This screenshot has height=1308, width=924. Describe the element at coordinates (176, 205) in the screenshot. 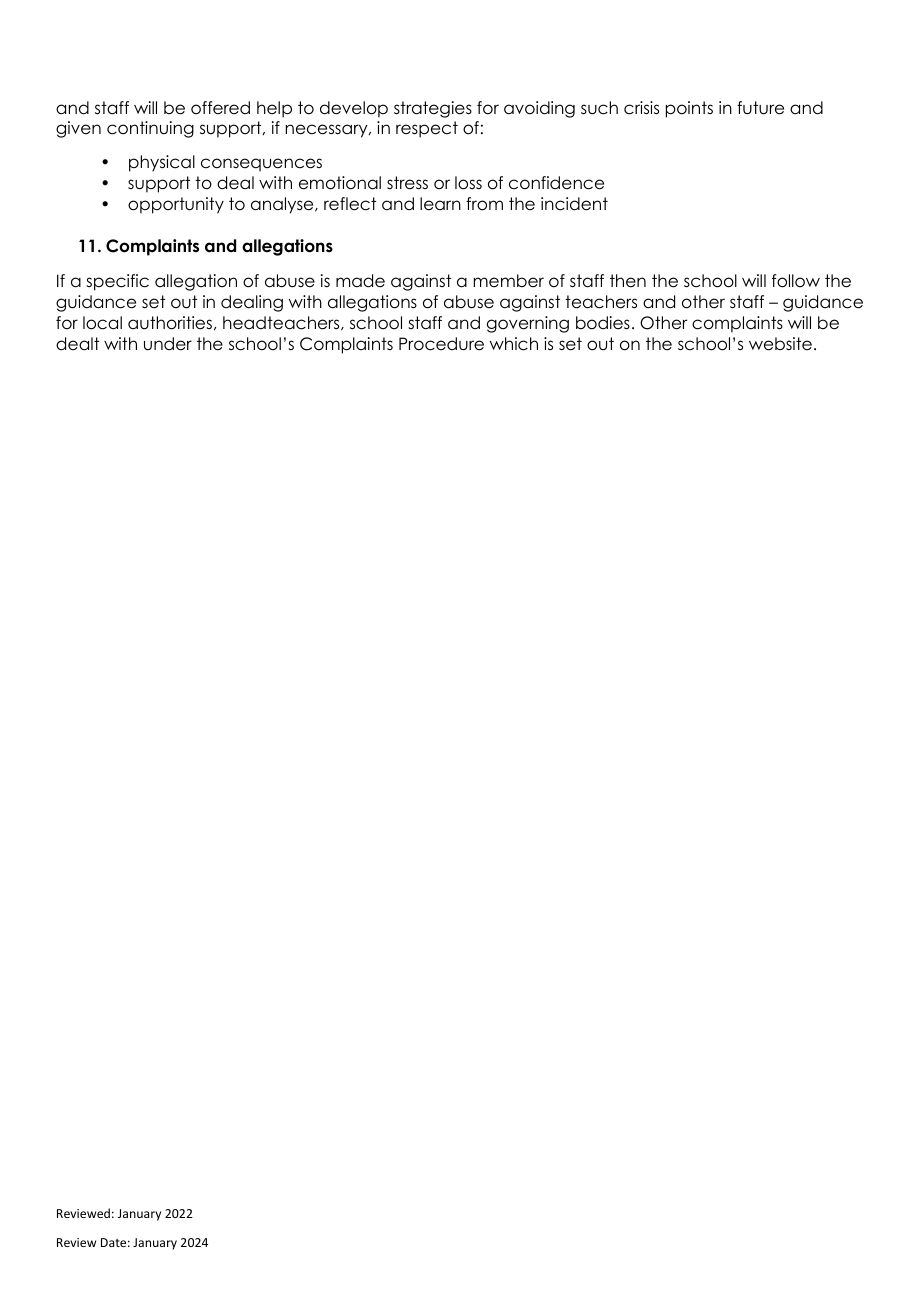

I see `opportunity` at that location.
